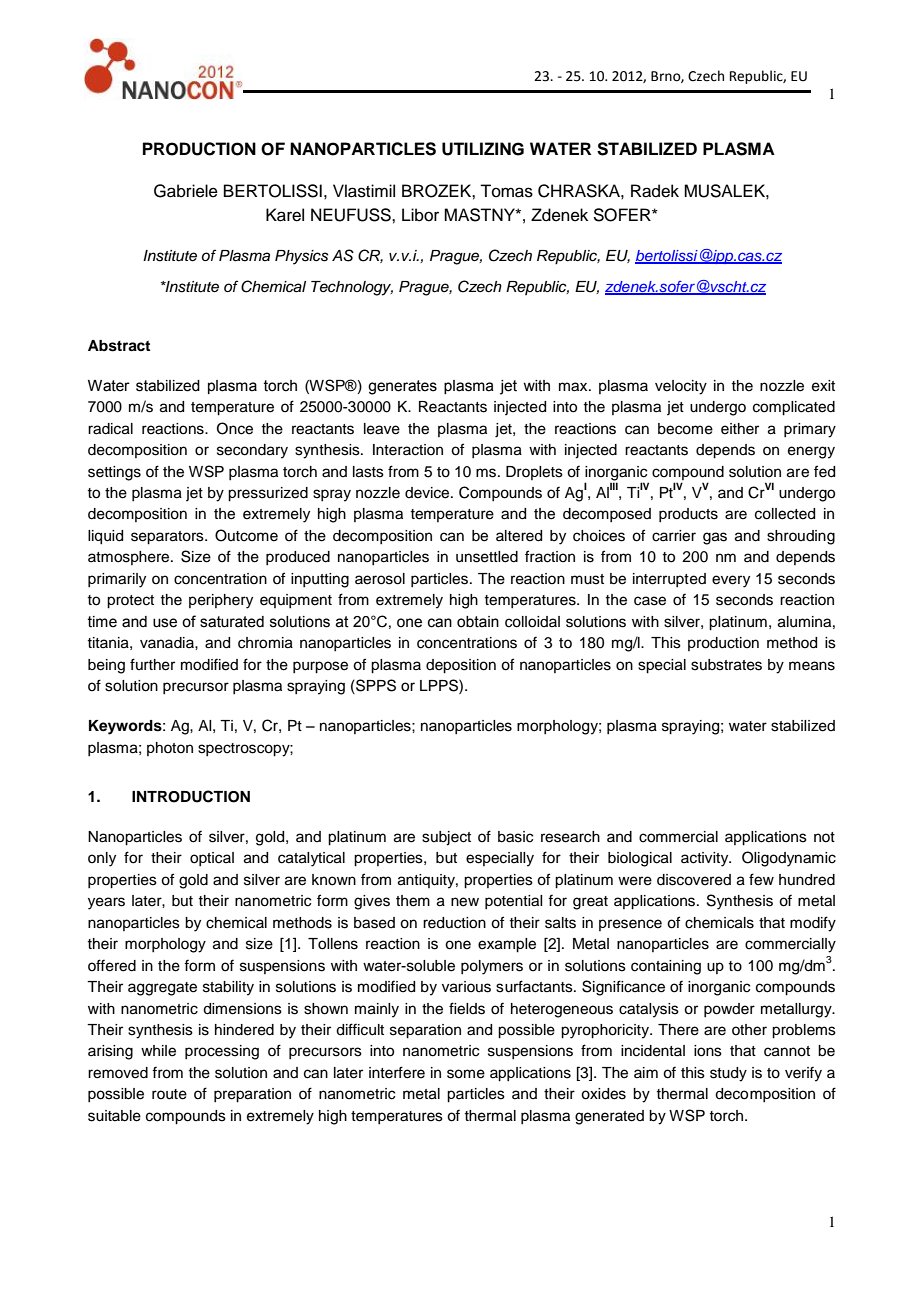 This screenshot has width=924, height=1308. I want to click on some, so click(466, 1074).
